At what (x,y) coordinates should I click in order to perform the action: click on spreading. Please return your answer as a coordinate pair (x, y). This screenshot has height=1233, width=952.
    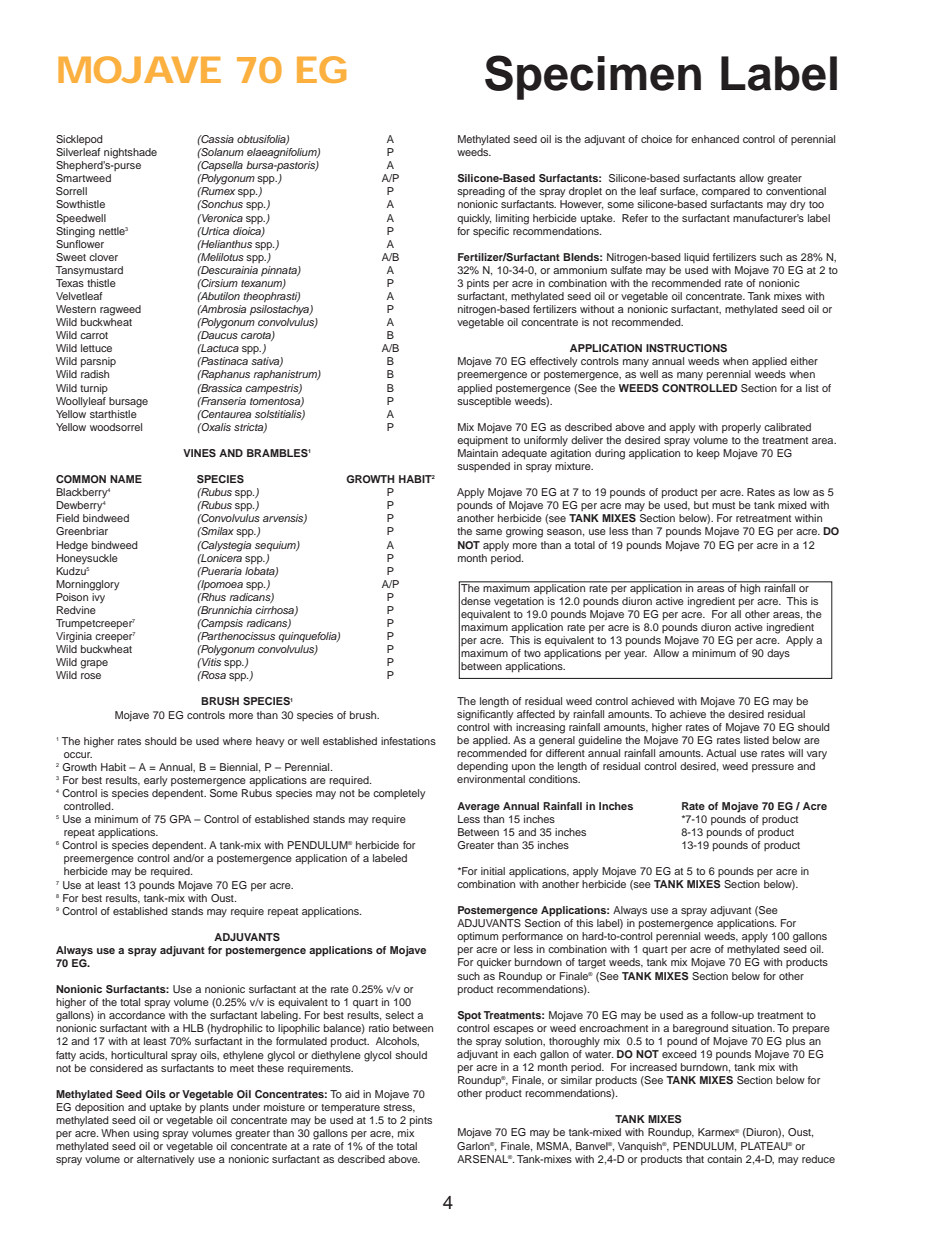
    Looking at the image, I should click on (481, 192).
